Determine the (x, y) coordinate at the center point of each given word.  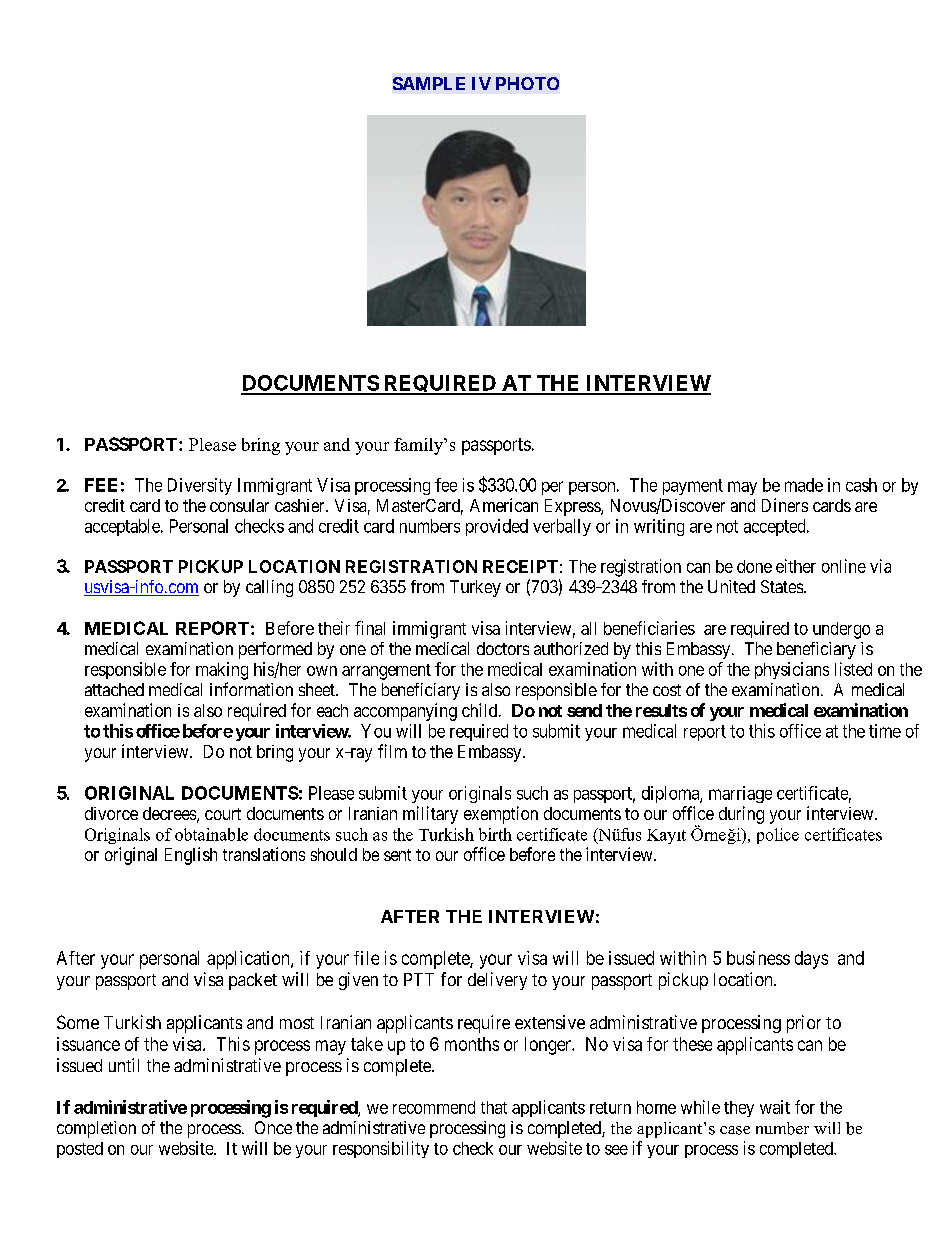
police (778, 836)
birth (495, 834)
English (191, 856)
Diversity (200, 486)
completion (96, 1129)
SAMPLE (429, 83)
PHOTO (527, 83)
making (222, 671)
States (782, 586)
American (504, 505)
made (804, 485)
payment (693, 487)
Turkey (475, 588)
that (494, 1107)
